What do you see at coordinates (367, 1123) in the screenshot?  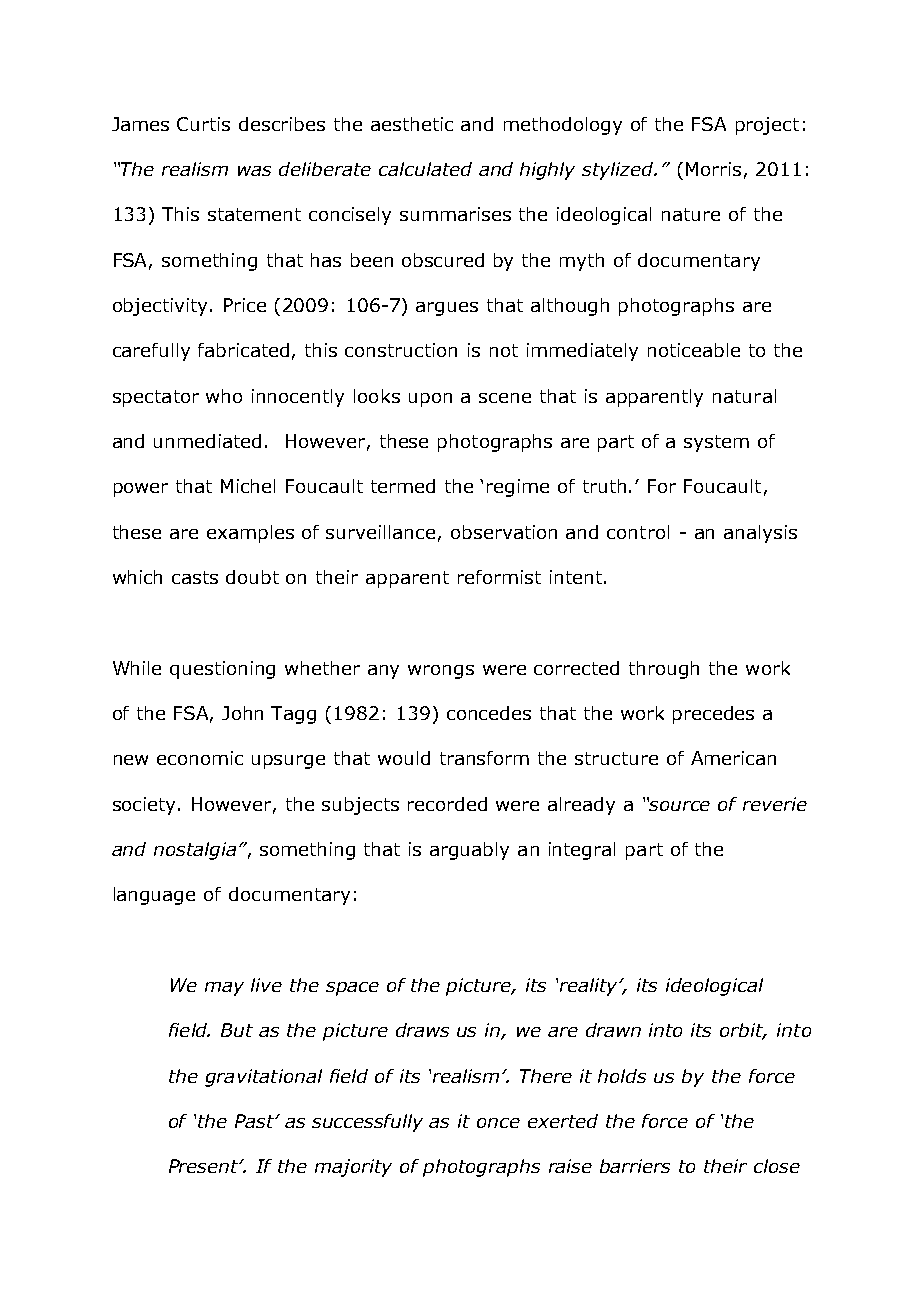 I see `successfully` at bounding box center [367, 1123].
